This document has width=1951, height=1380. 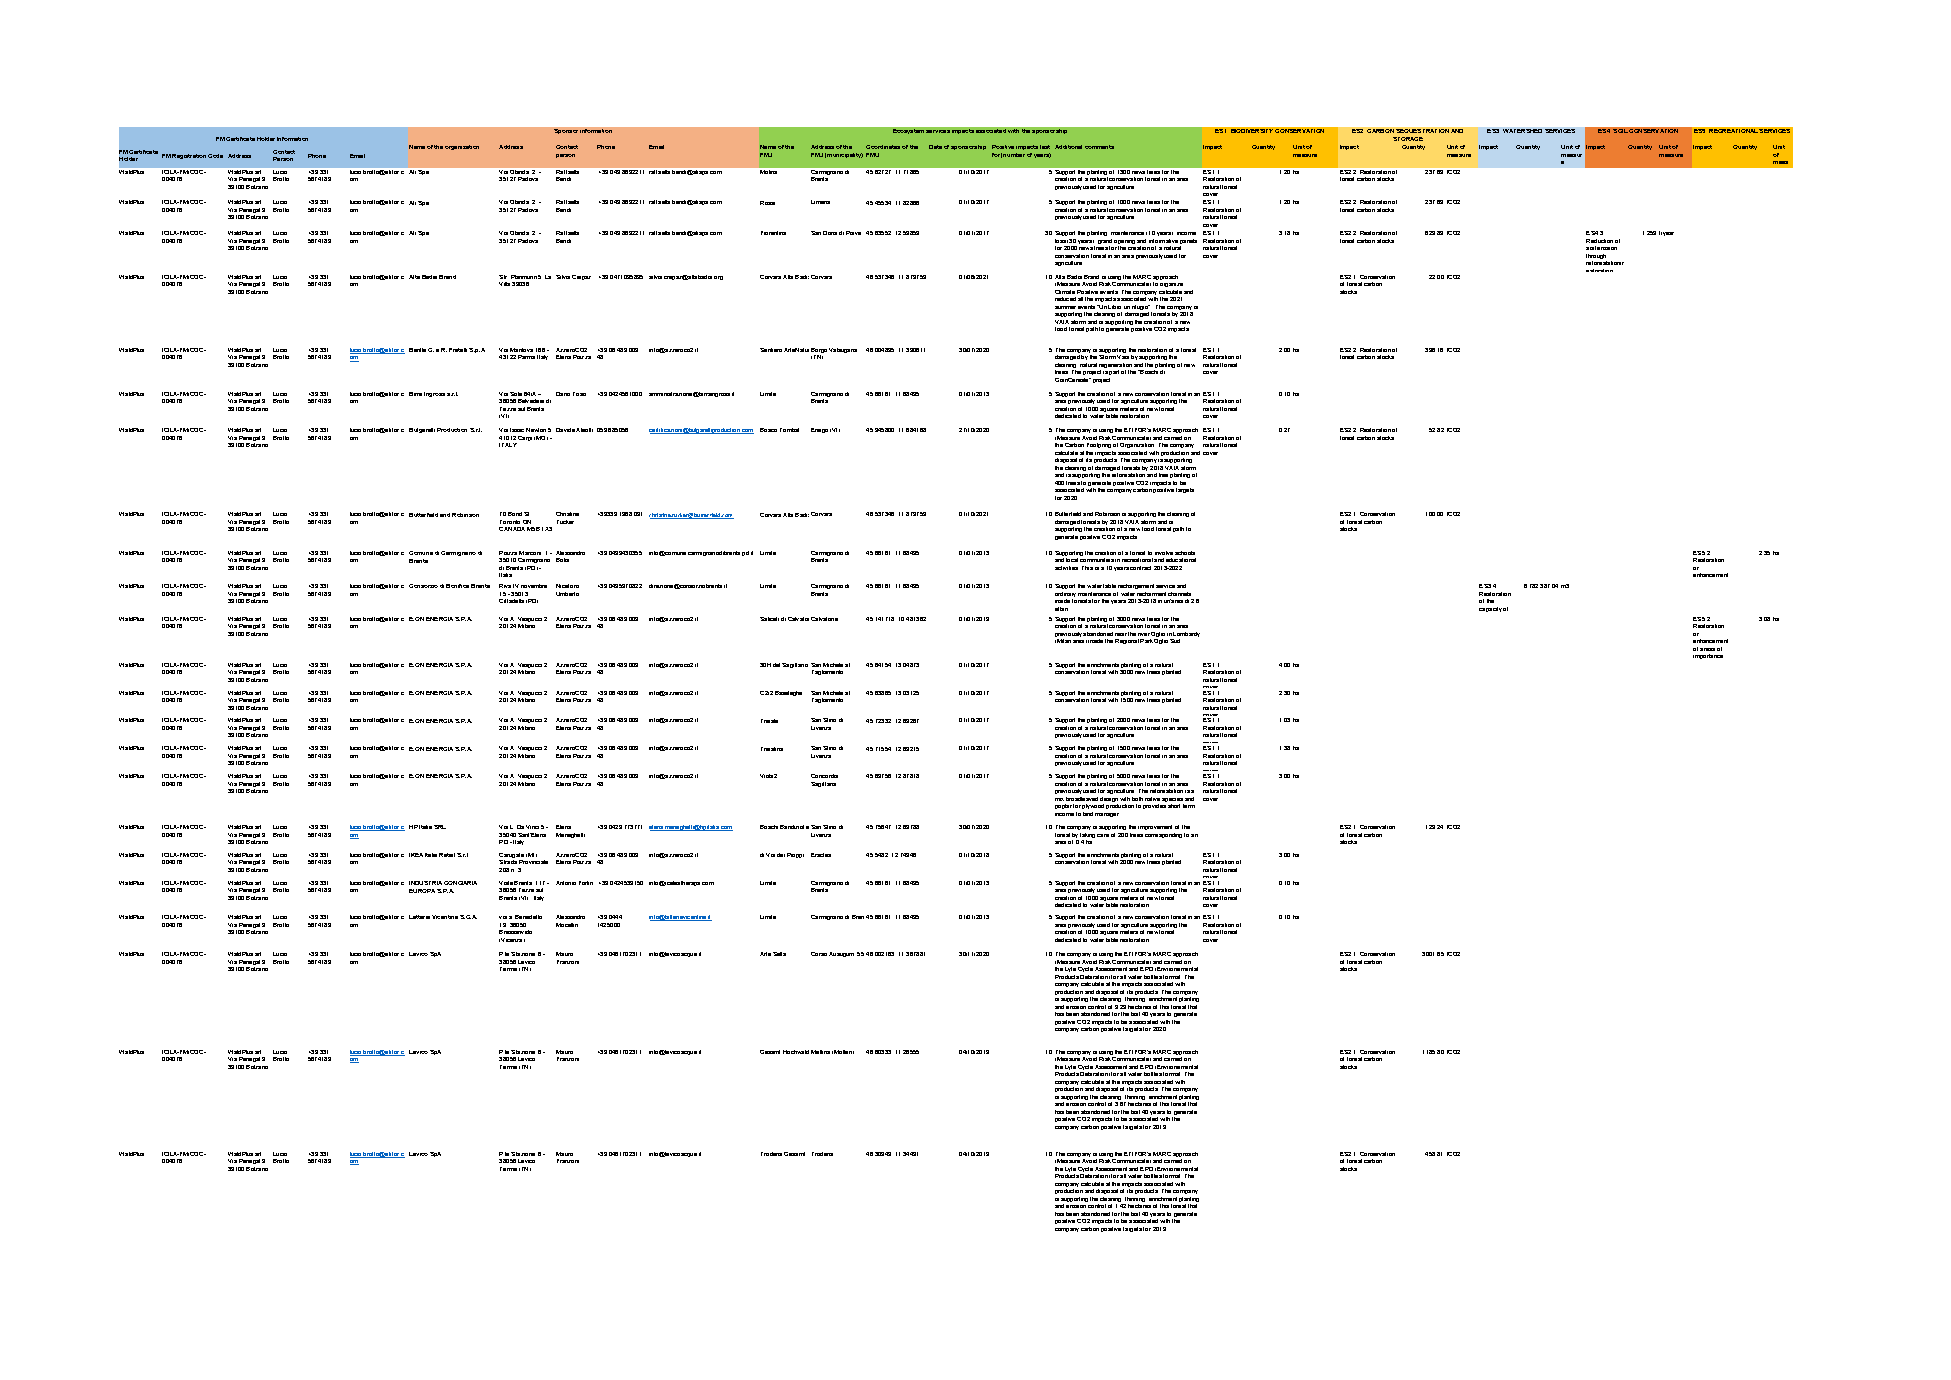 I want to click on corresponding, so click(x=1163, y=835).
